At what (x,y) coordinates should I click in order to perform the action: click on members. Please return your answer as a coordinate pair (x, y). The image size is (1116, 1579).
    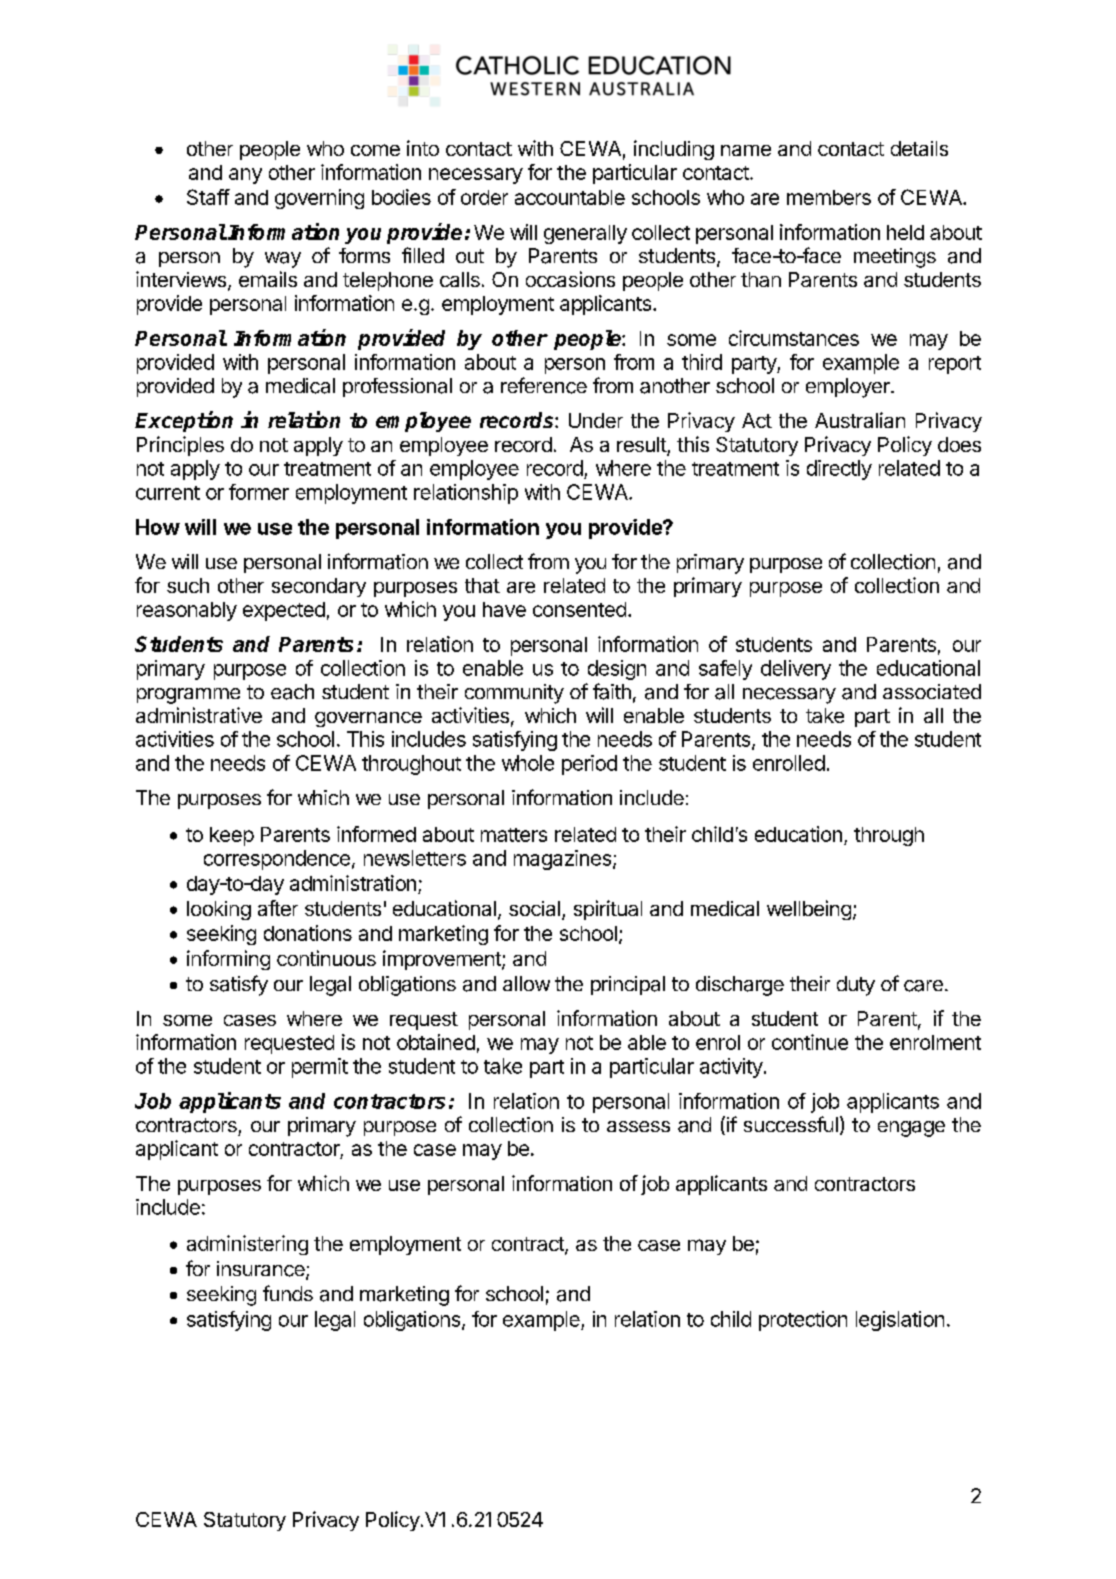
    Looking at the image, I should click on (829, 197).
